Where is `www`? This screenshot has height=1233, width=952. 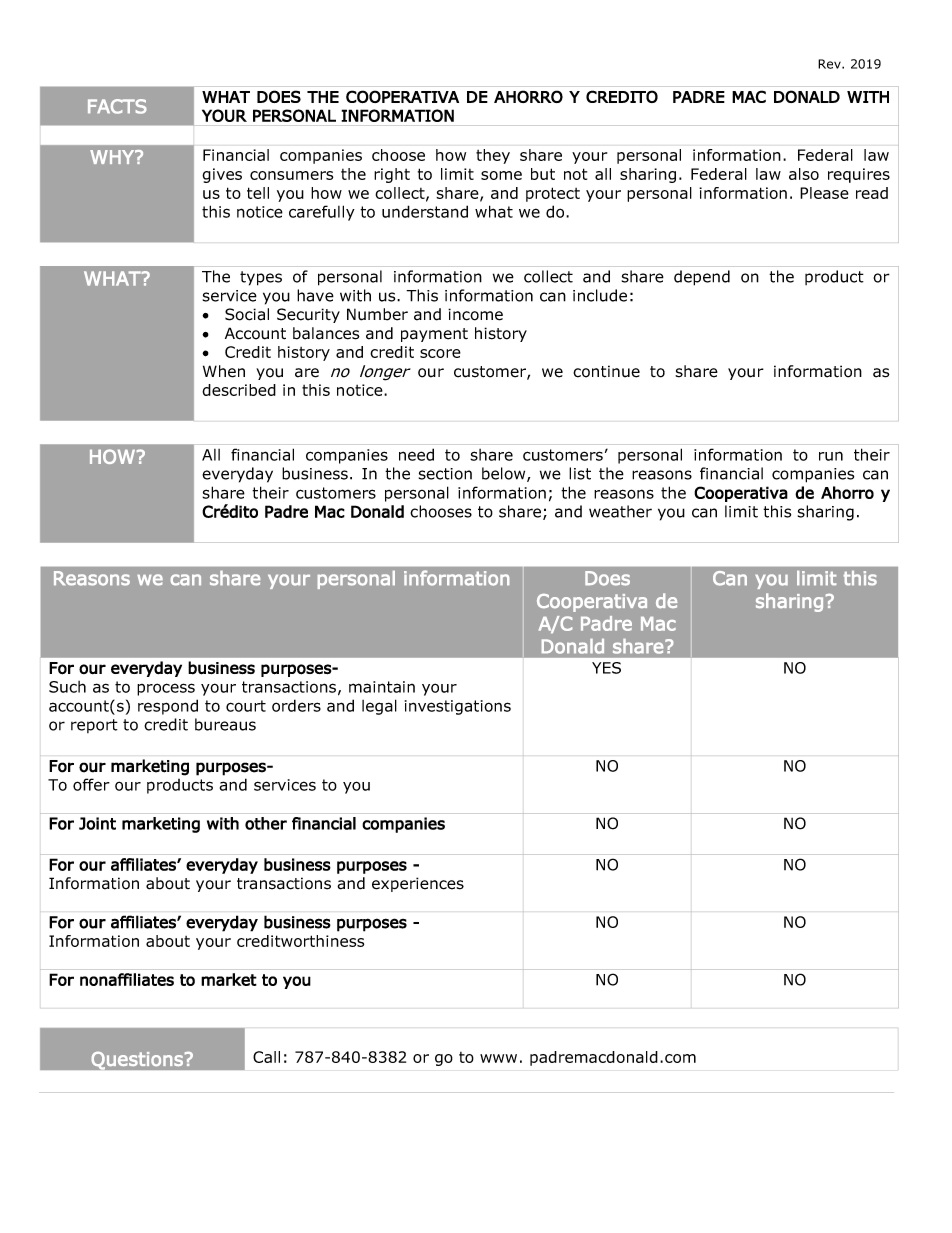 www is located at coordinates (498, 1058).
